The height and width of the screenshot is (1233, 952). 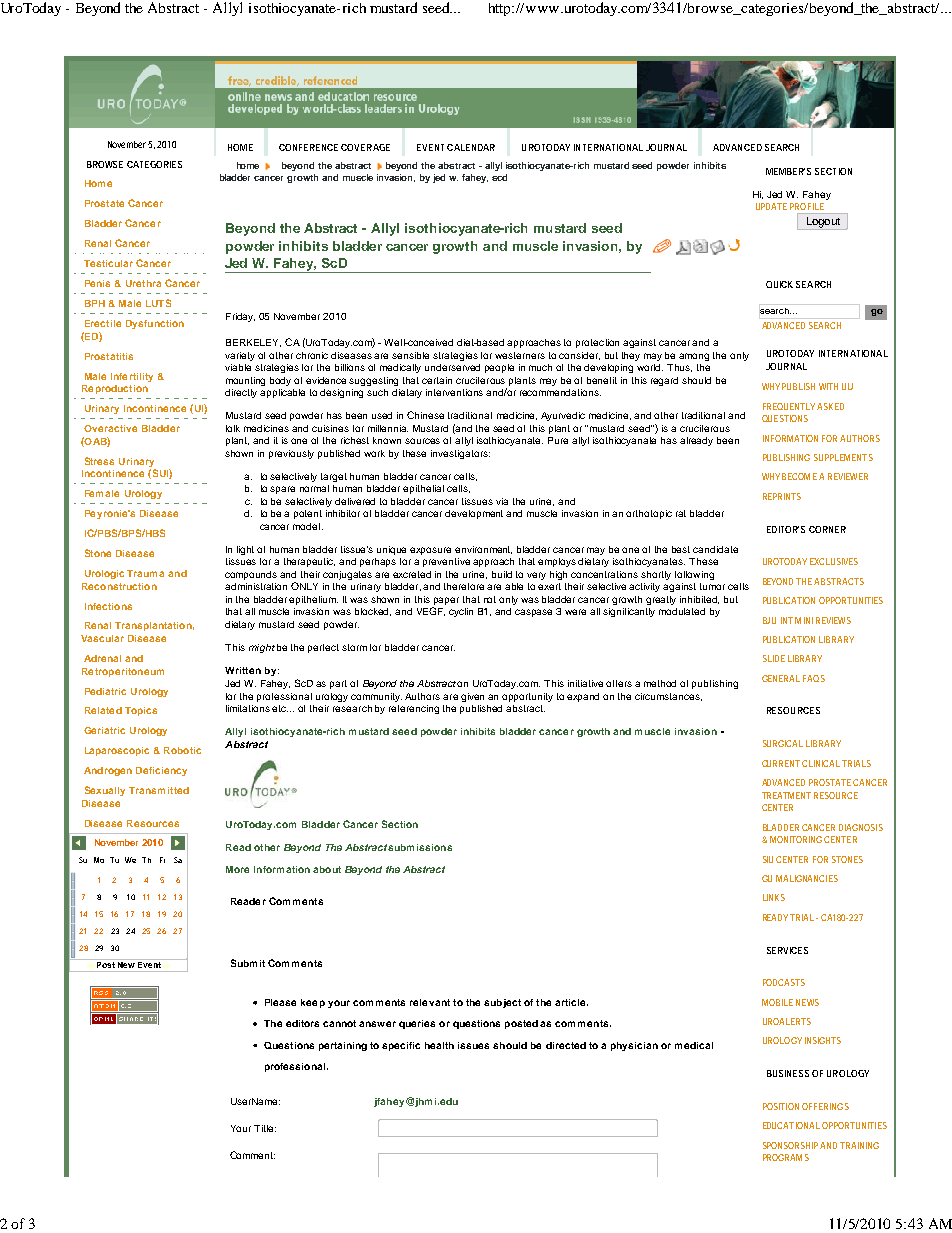 I want to click on Written, so click(x=243, y=670).
